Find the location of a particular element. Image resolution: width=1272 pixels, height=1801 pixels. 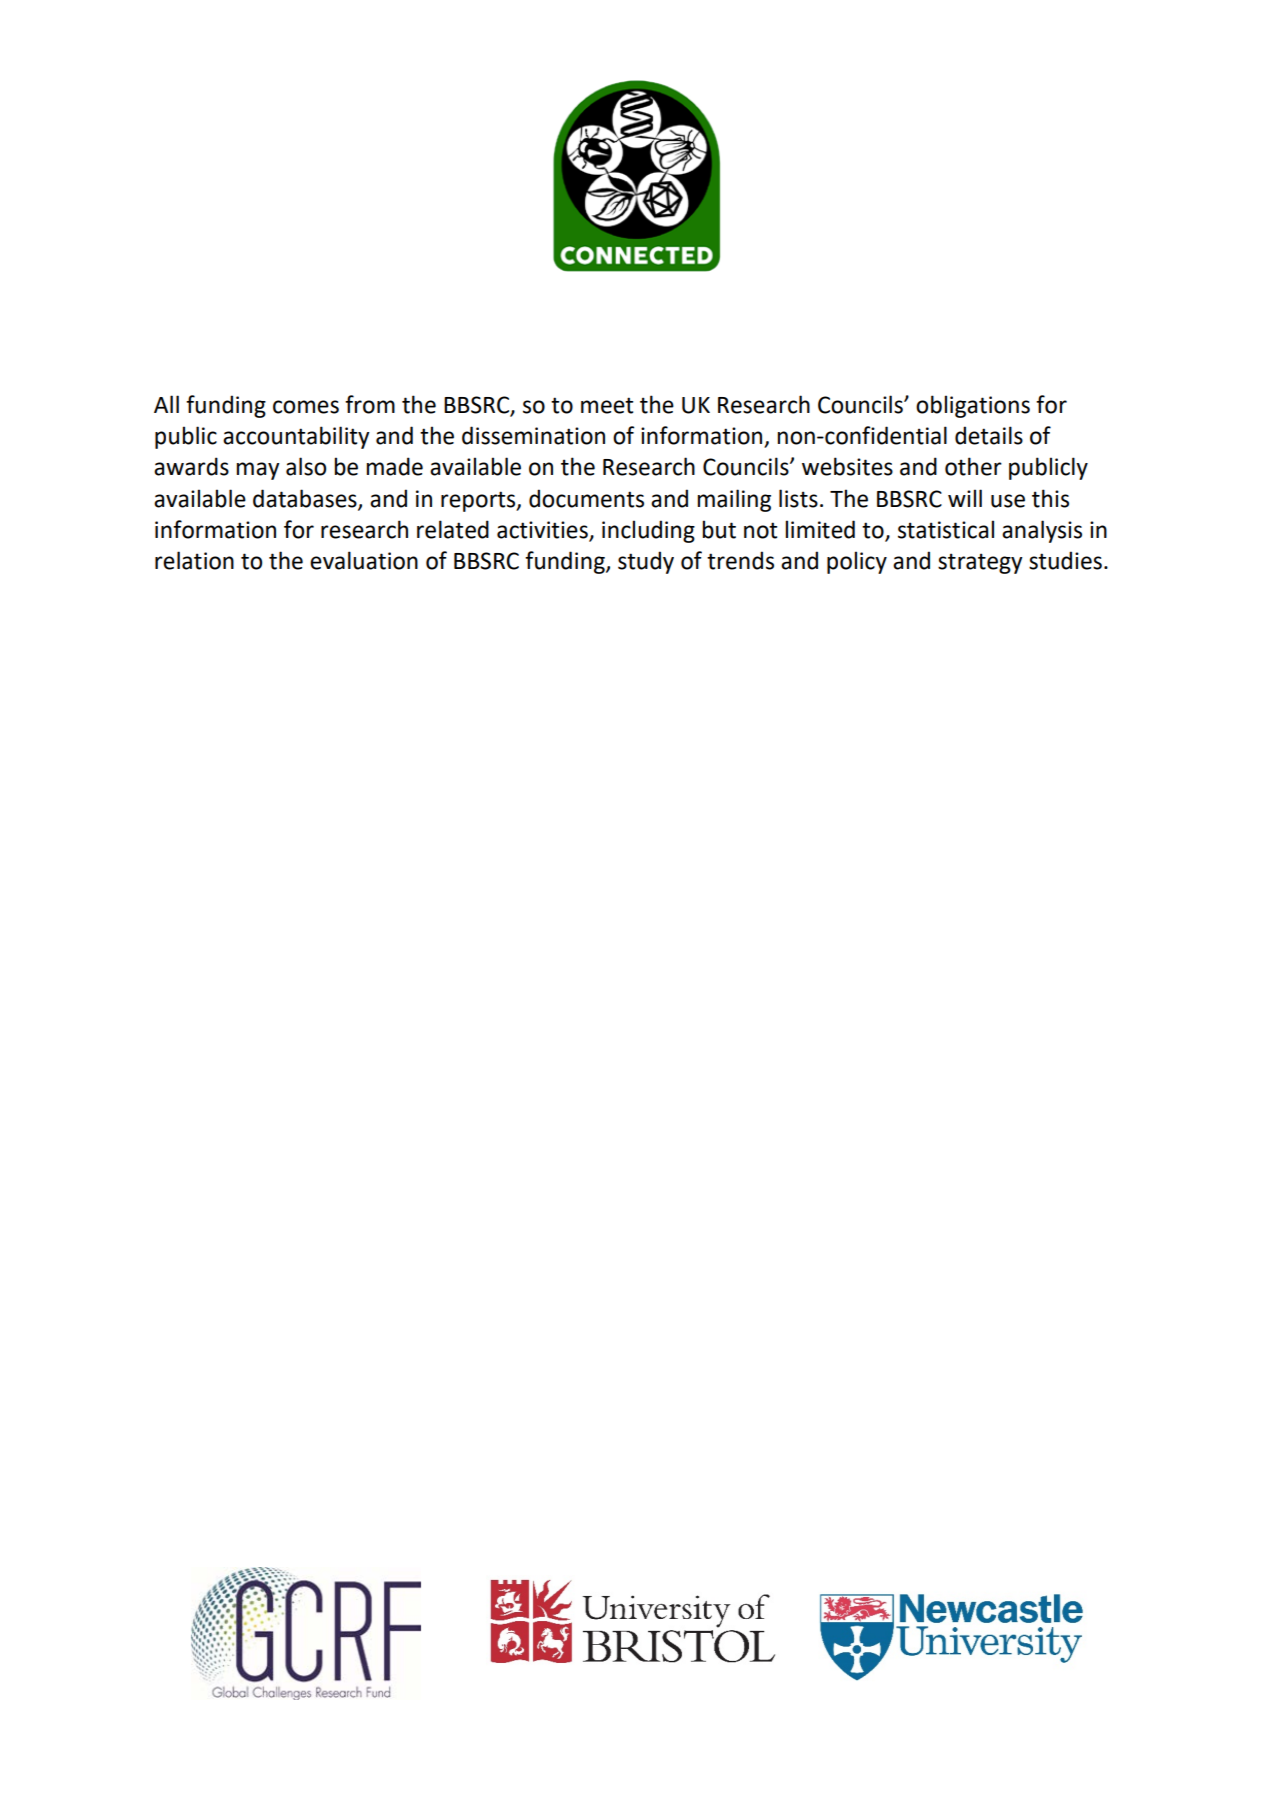

comes is located at coordinates (306, 407).
